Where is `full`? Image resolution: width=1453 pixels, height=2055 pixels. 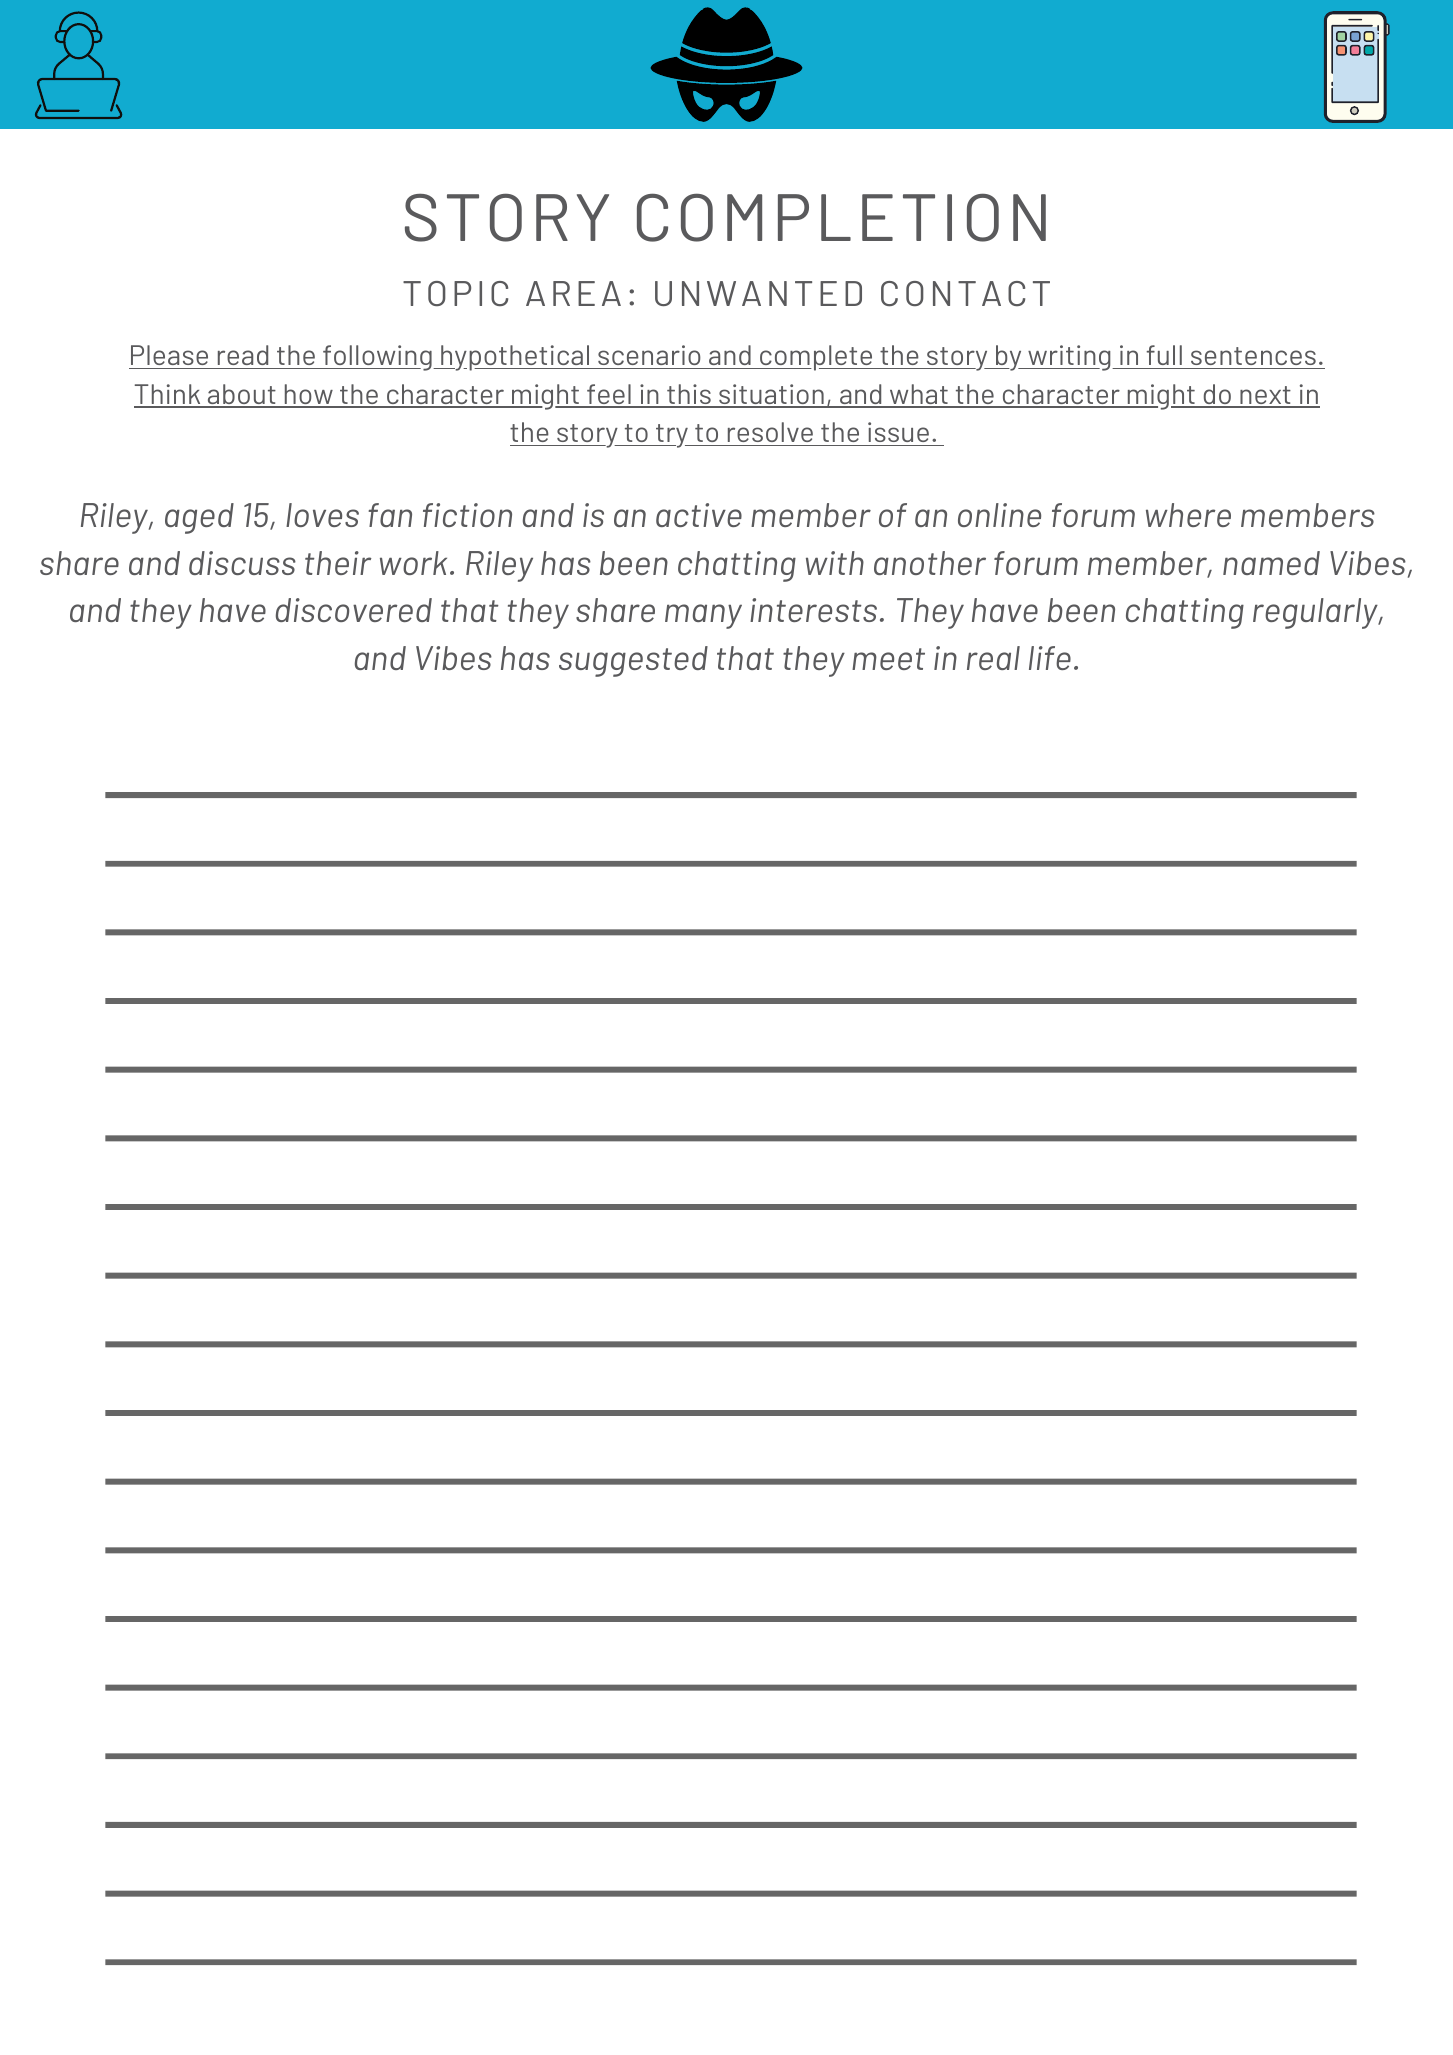 full is located at coordinates (1164, 355).
